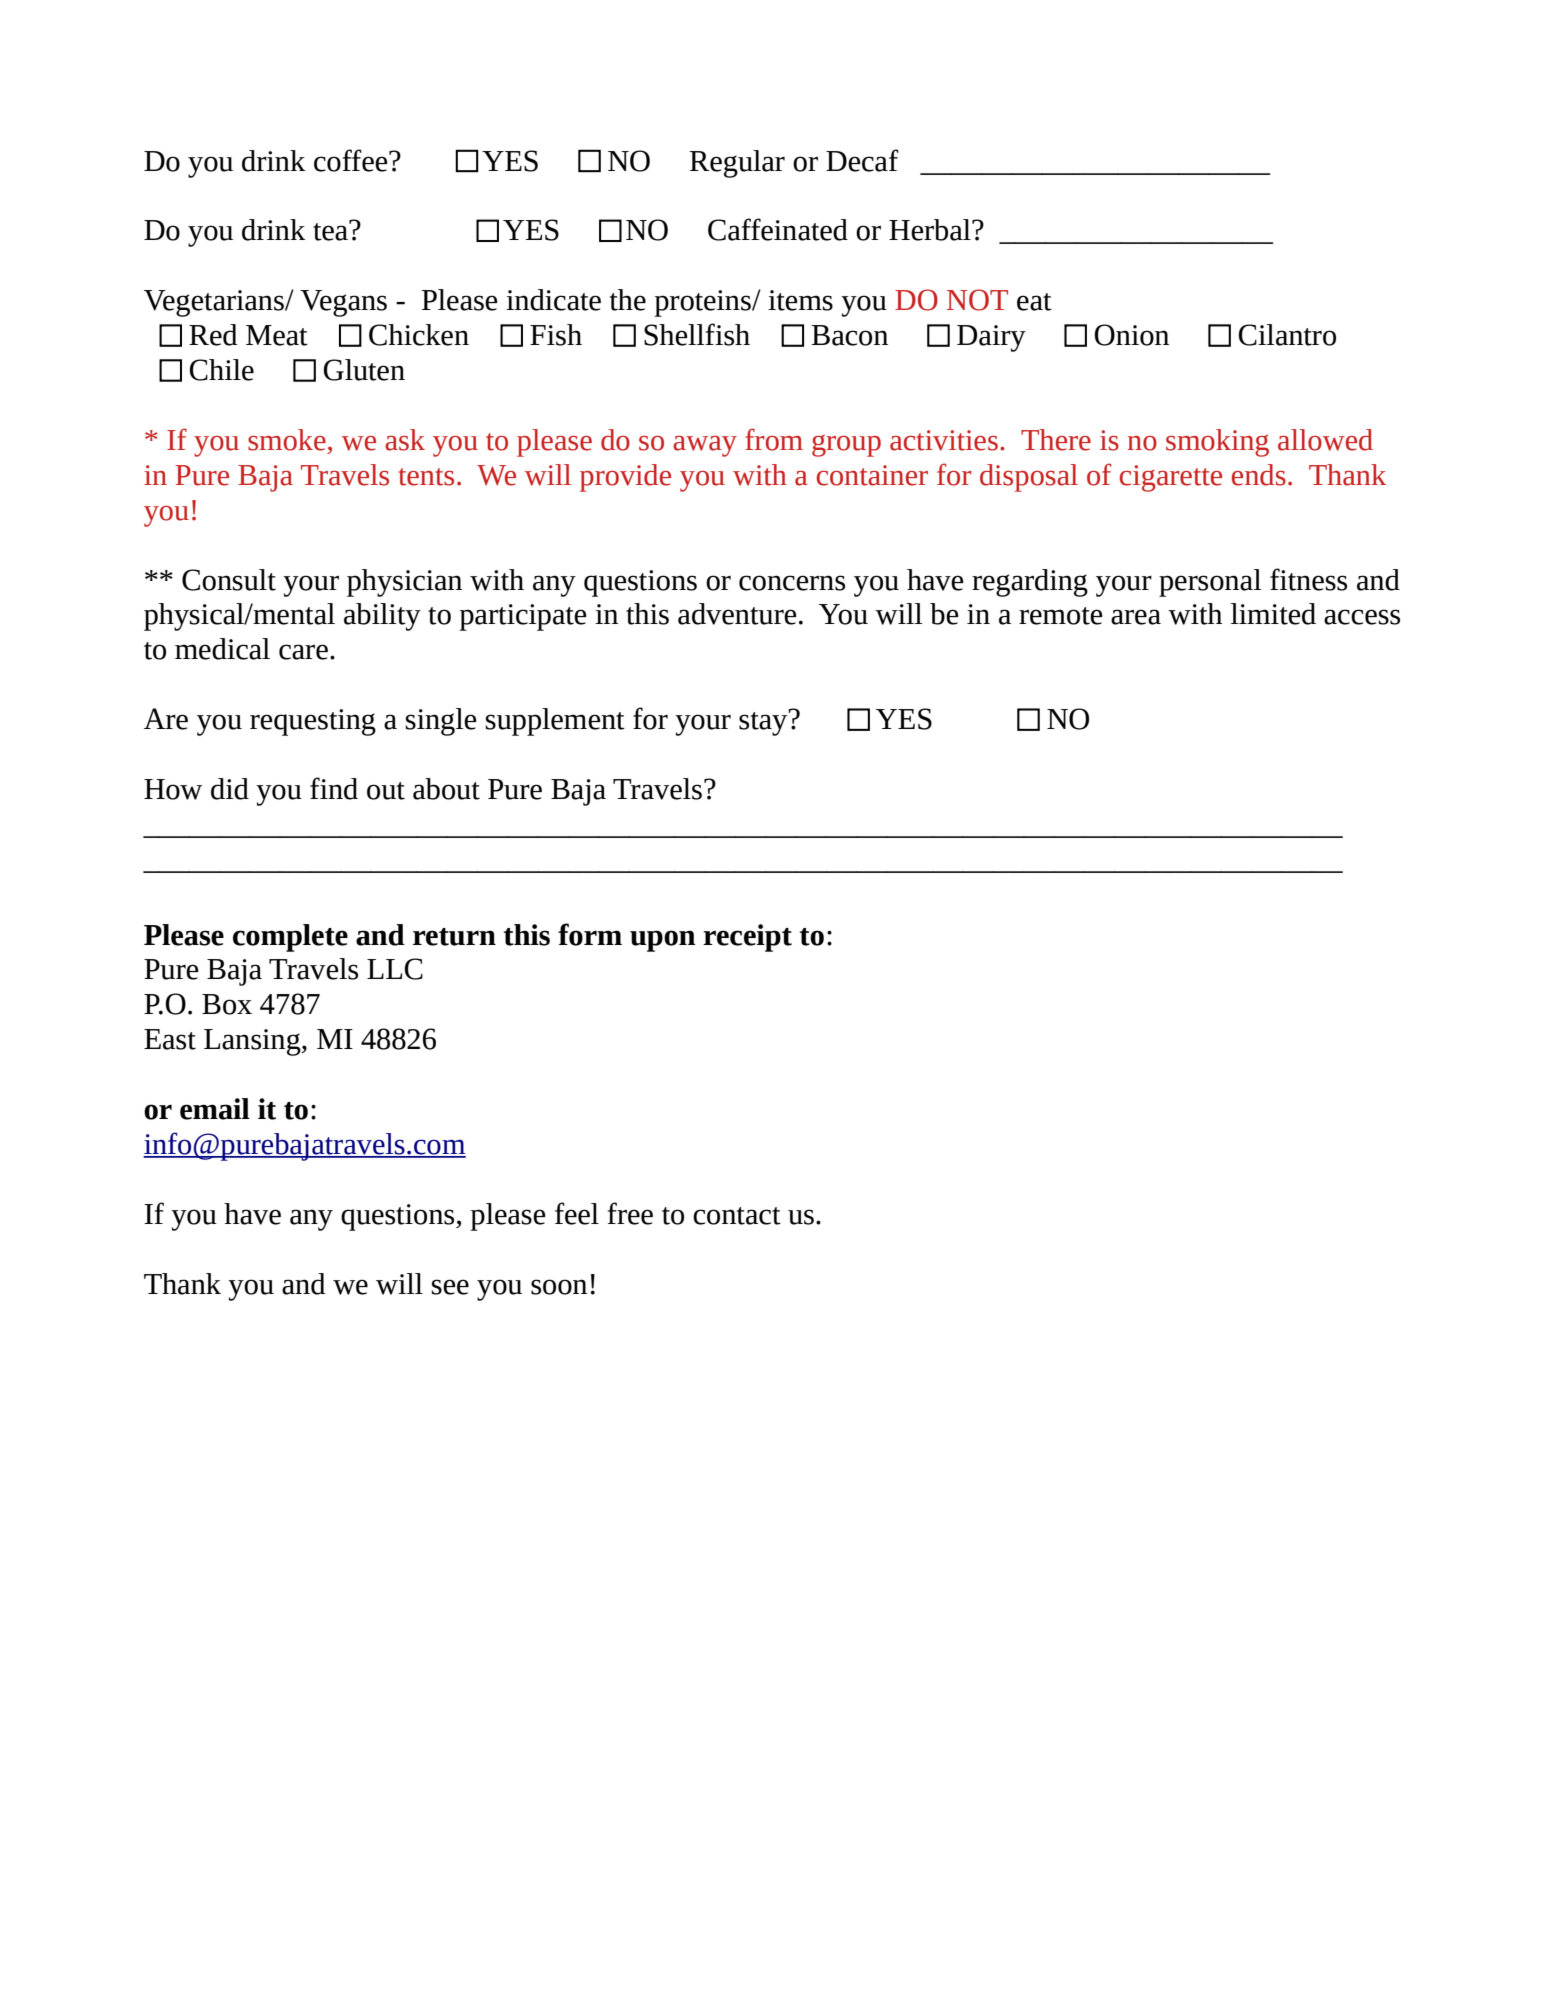  I want to click on requesting, so click(313, 722).
